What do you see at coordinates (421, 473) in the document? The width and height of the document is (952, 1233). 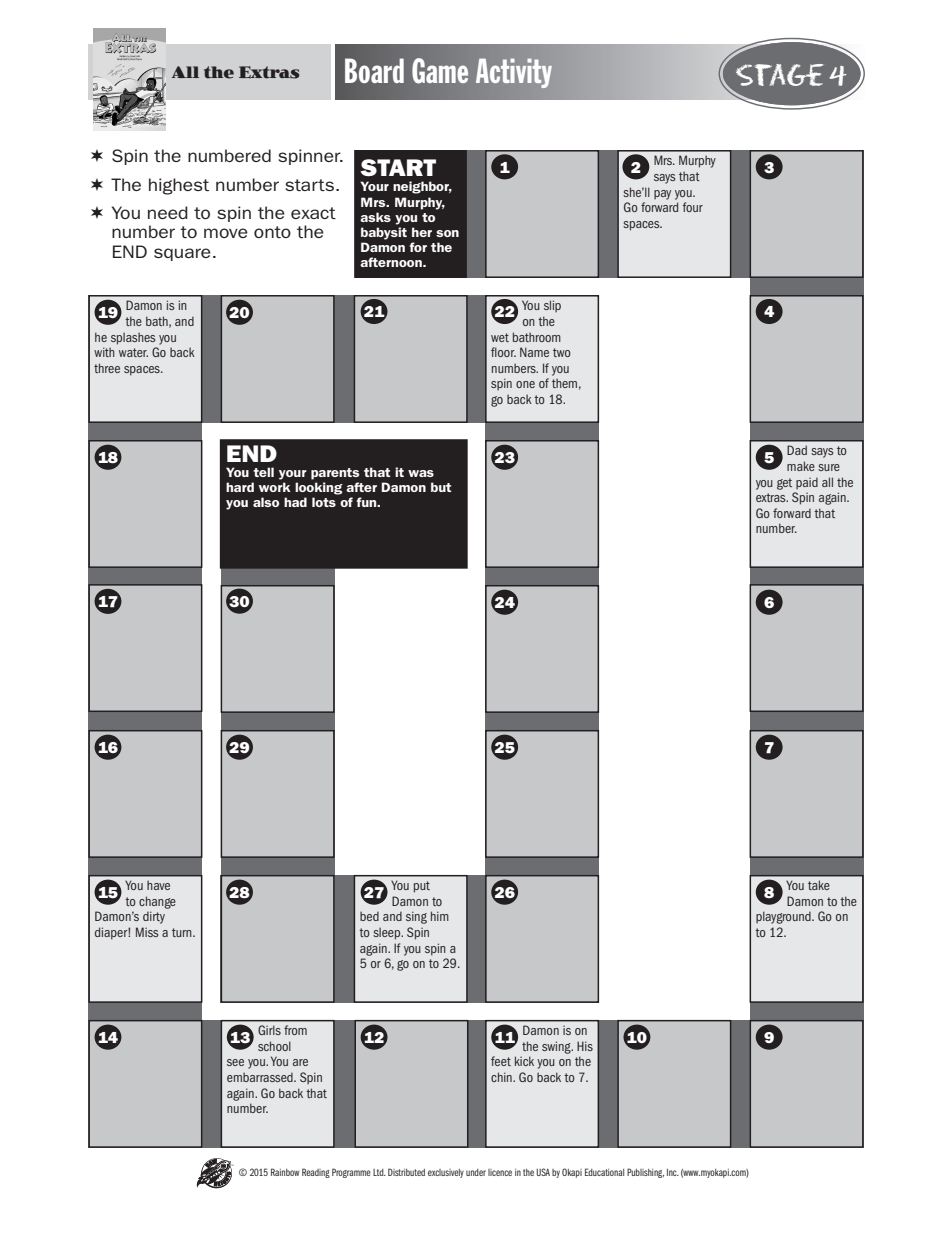 I see `was` at bounding box center [421, 473].
